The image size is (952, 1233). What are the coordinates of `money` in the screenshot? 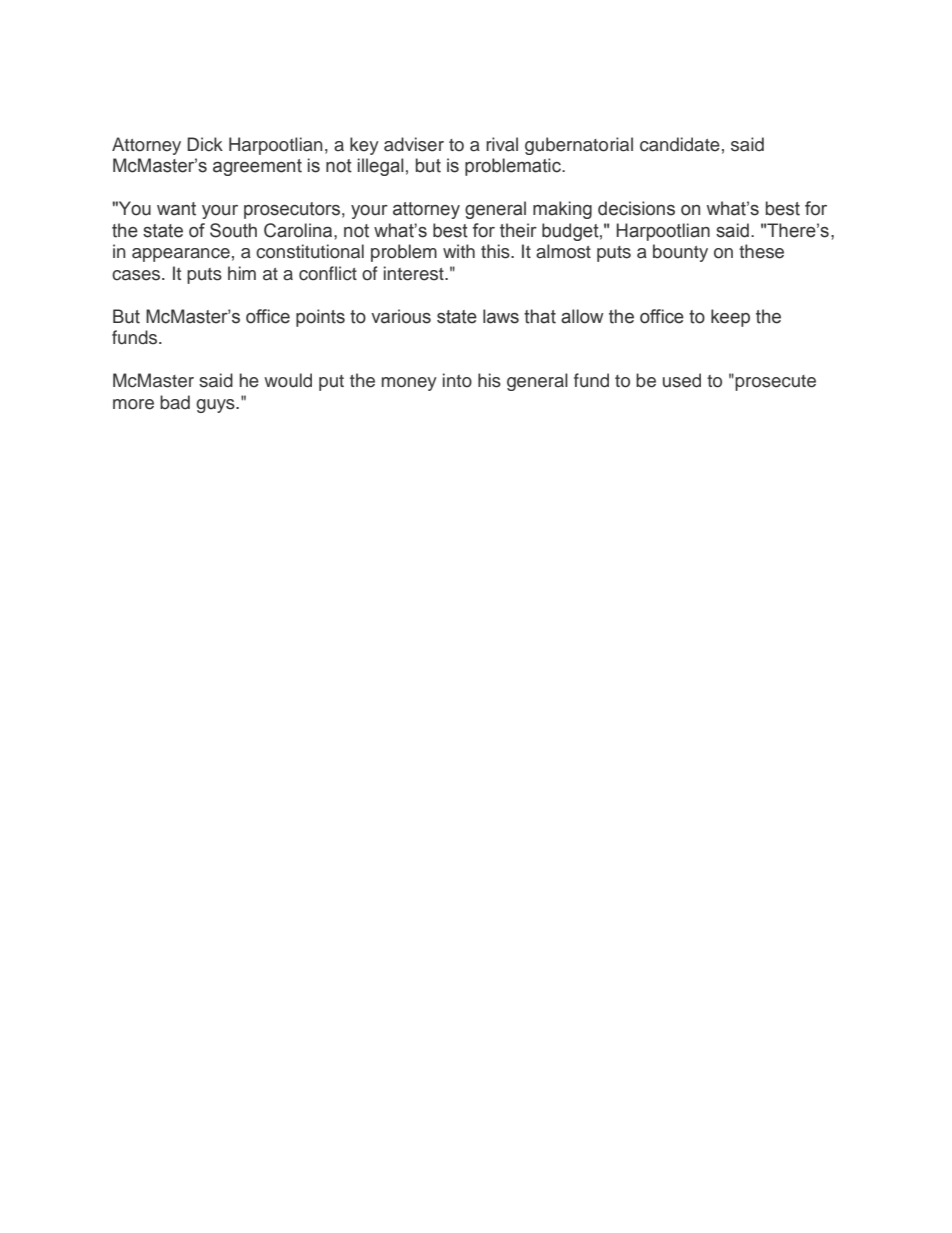 It's located at (409, 384).
